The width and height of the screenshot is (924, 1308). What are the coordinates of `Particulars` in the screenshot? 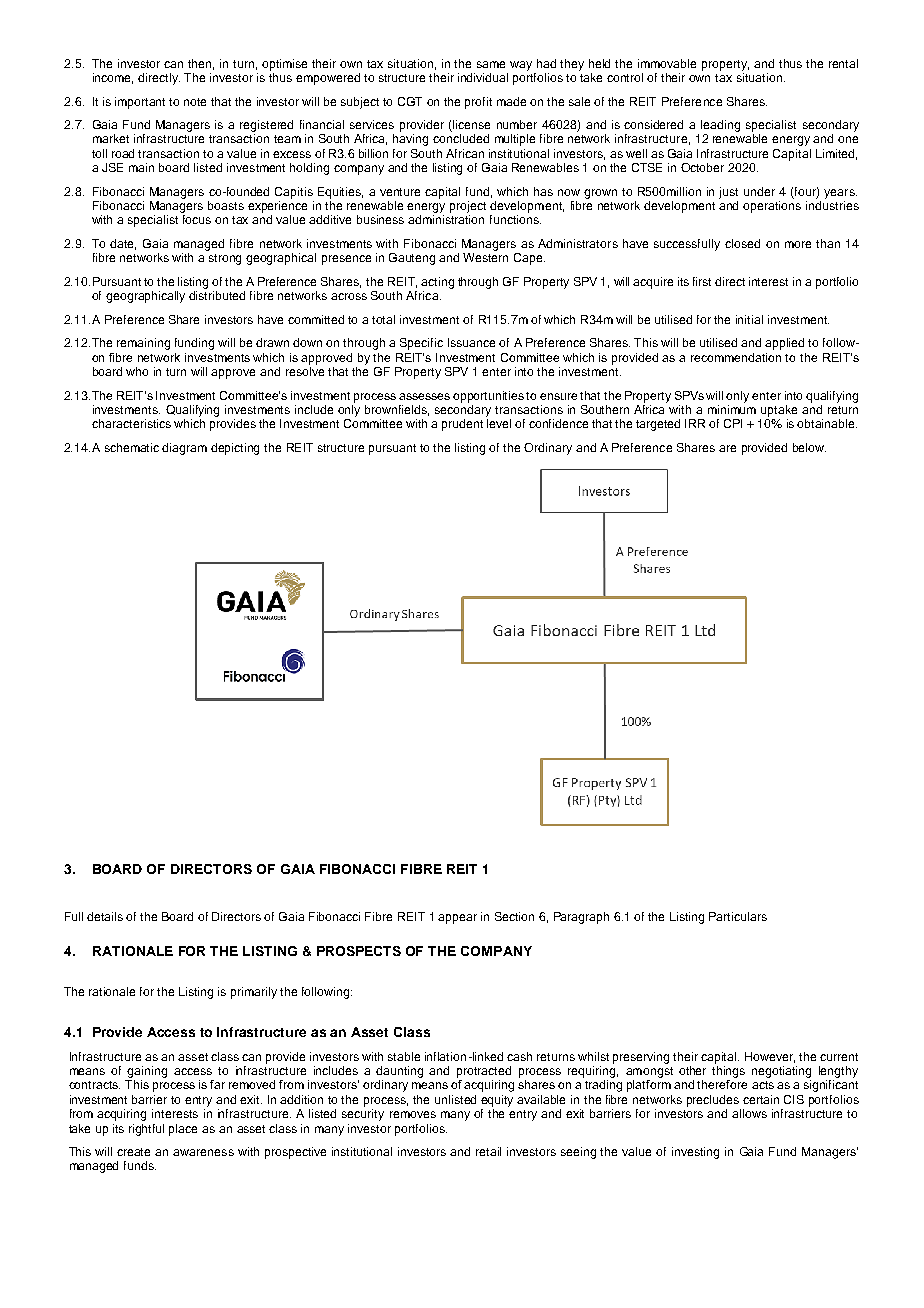 It's located at (738, 916).
